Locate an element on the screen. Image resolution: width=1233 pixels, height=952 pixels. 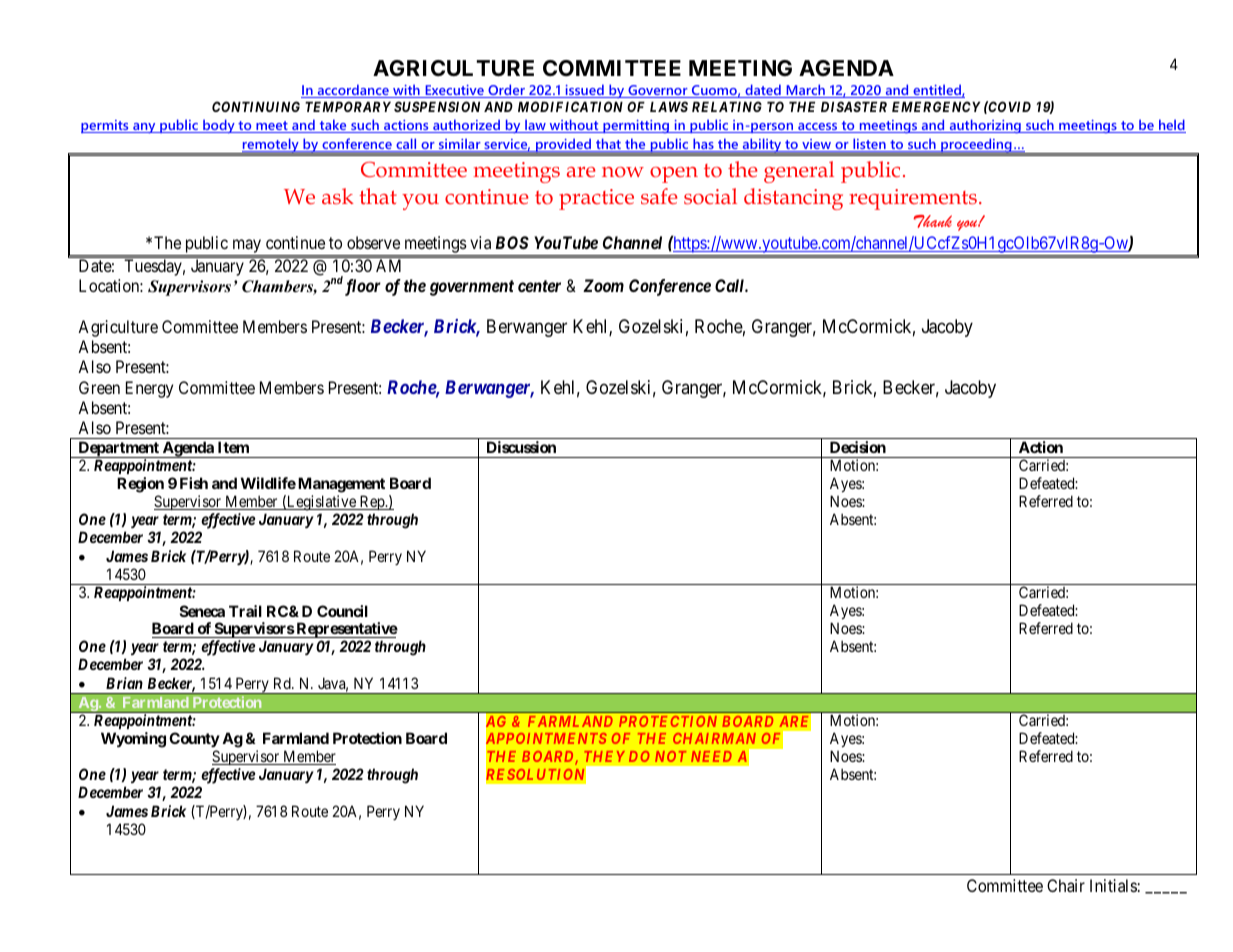
Fish is located at coordinates (194, 483).
